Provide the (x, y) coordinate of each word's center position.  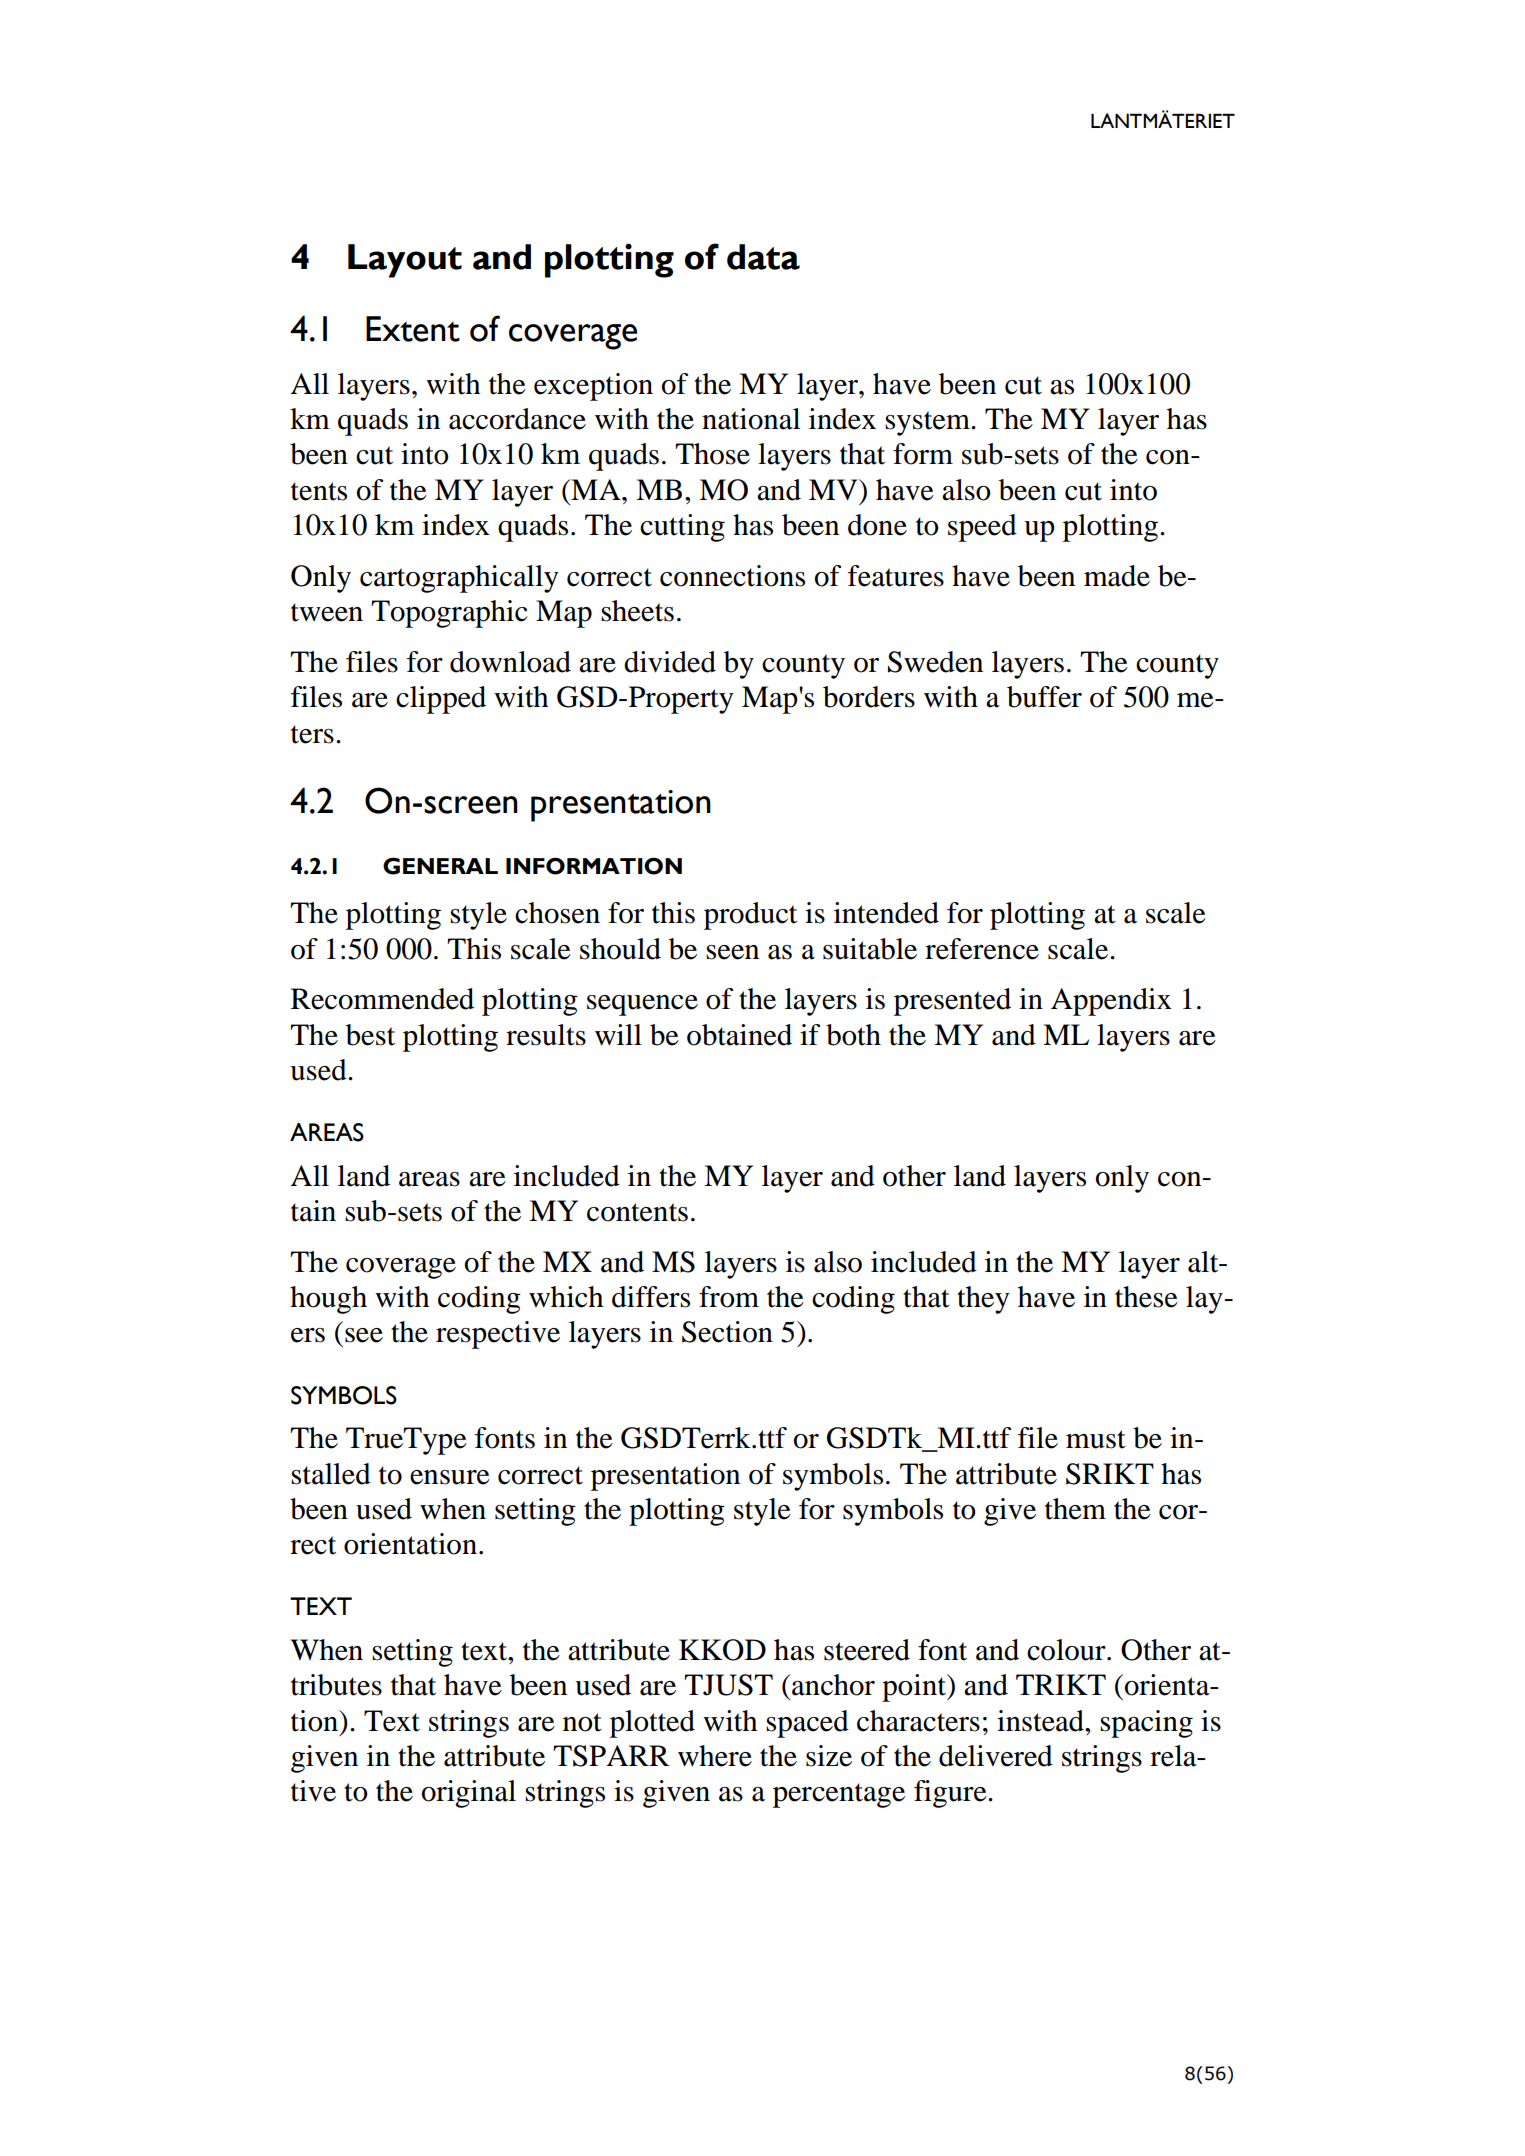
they (983, 1300)
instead (1041, 1721)
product (750, 916)
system (928, 423)
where (715, 1756)
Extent (413, 329)
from (729, 1297)
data (763, 257)
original (469, 1794)
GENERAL (440, 866)
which (566, 1297)
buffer (1044, 697)
